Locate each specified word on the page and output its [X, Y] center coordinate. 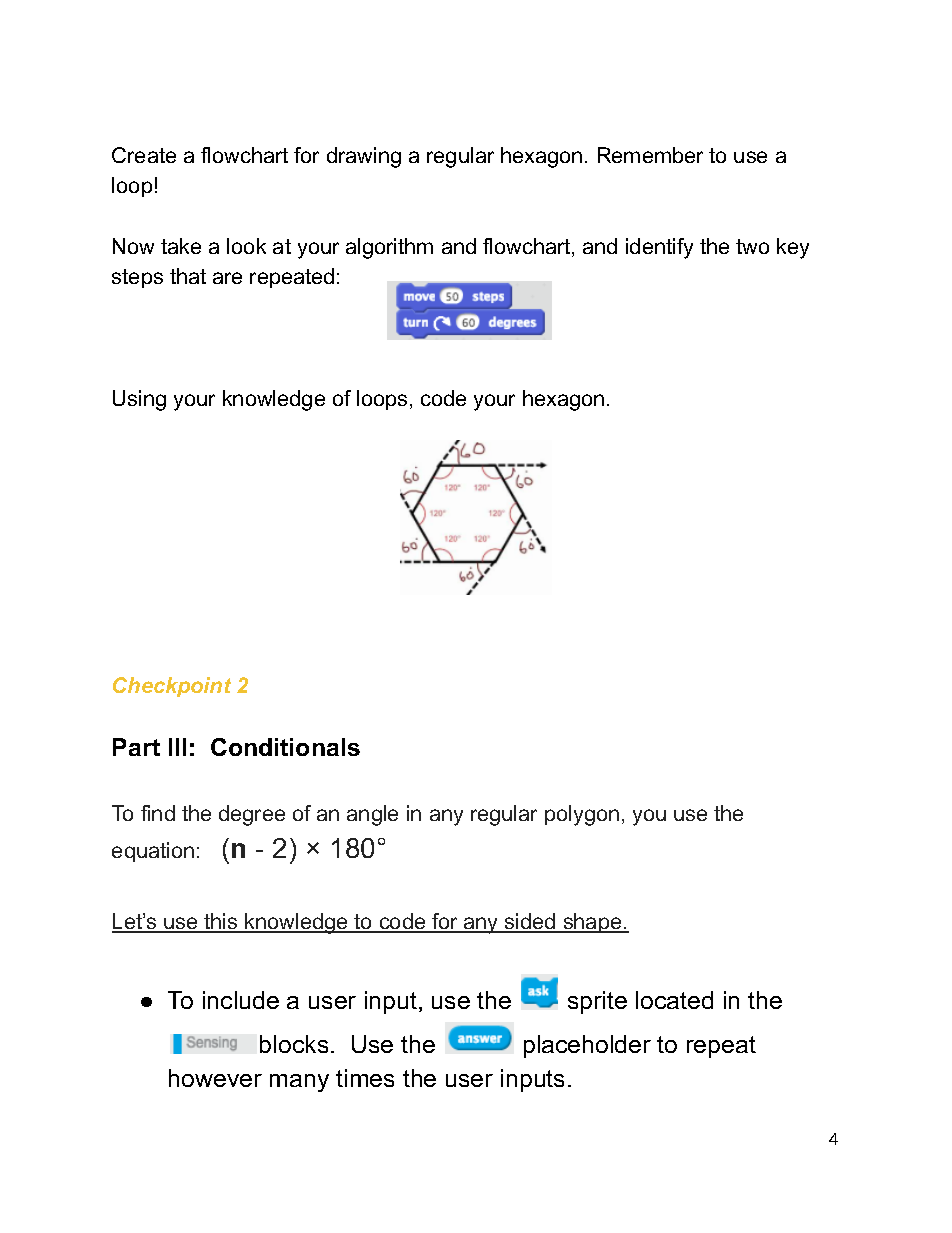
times [365, 1078]
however [215, 1078]
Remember [650, 155]
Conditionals [285, 747]
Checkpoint [172, 687]
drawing [364, 157]
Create [144, 155]
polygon [582, 815]
